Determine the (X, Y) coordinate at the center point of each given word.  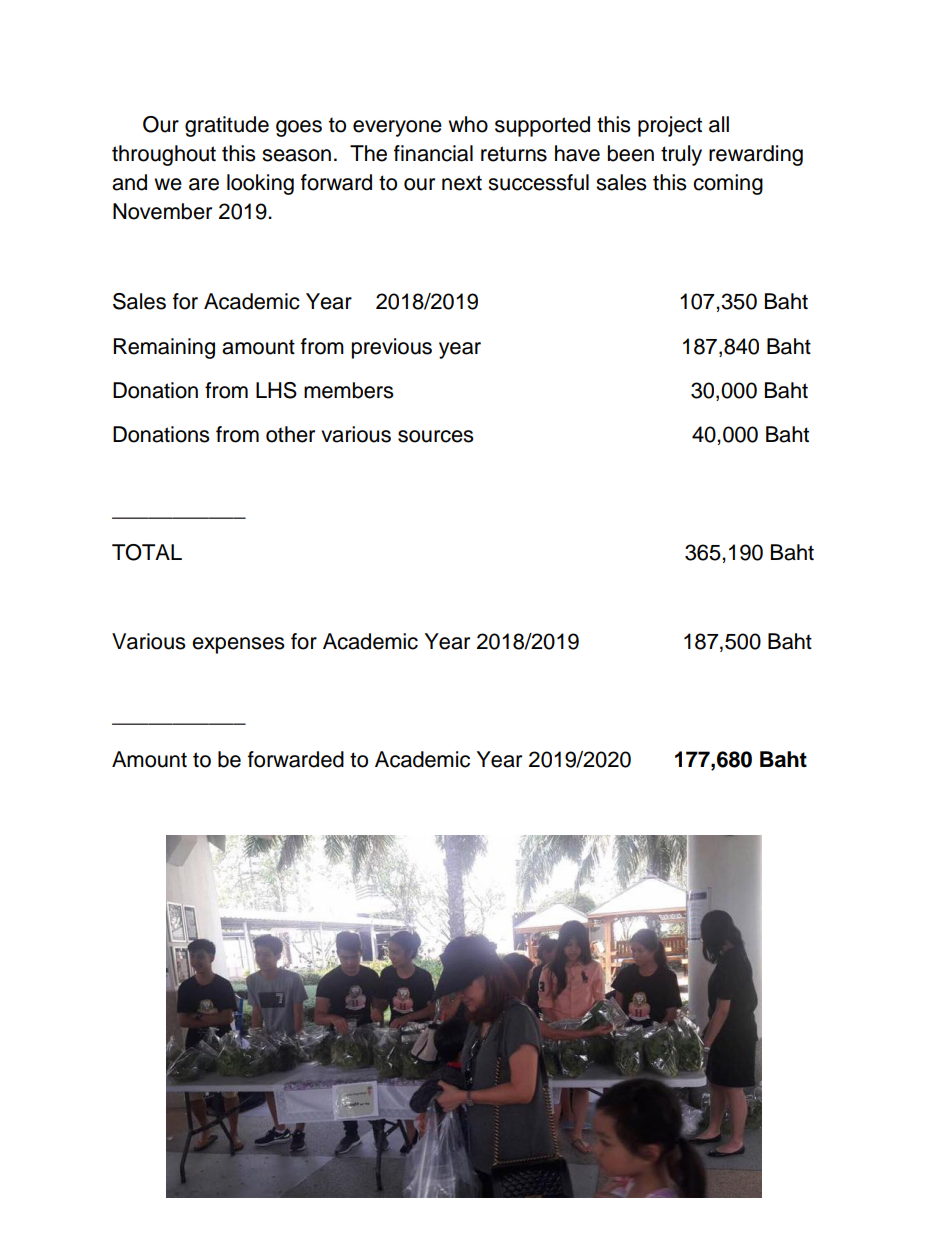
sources (436, 436)
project (670, 126)
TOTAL (147, 552)
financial (433, 153)
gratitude (227, 126)
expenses (238, 645)
